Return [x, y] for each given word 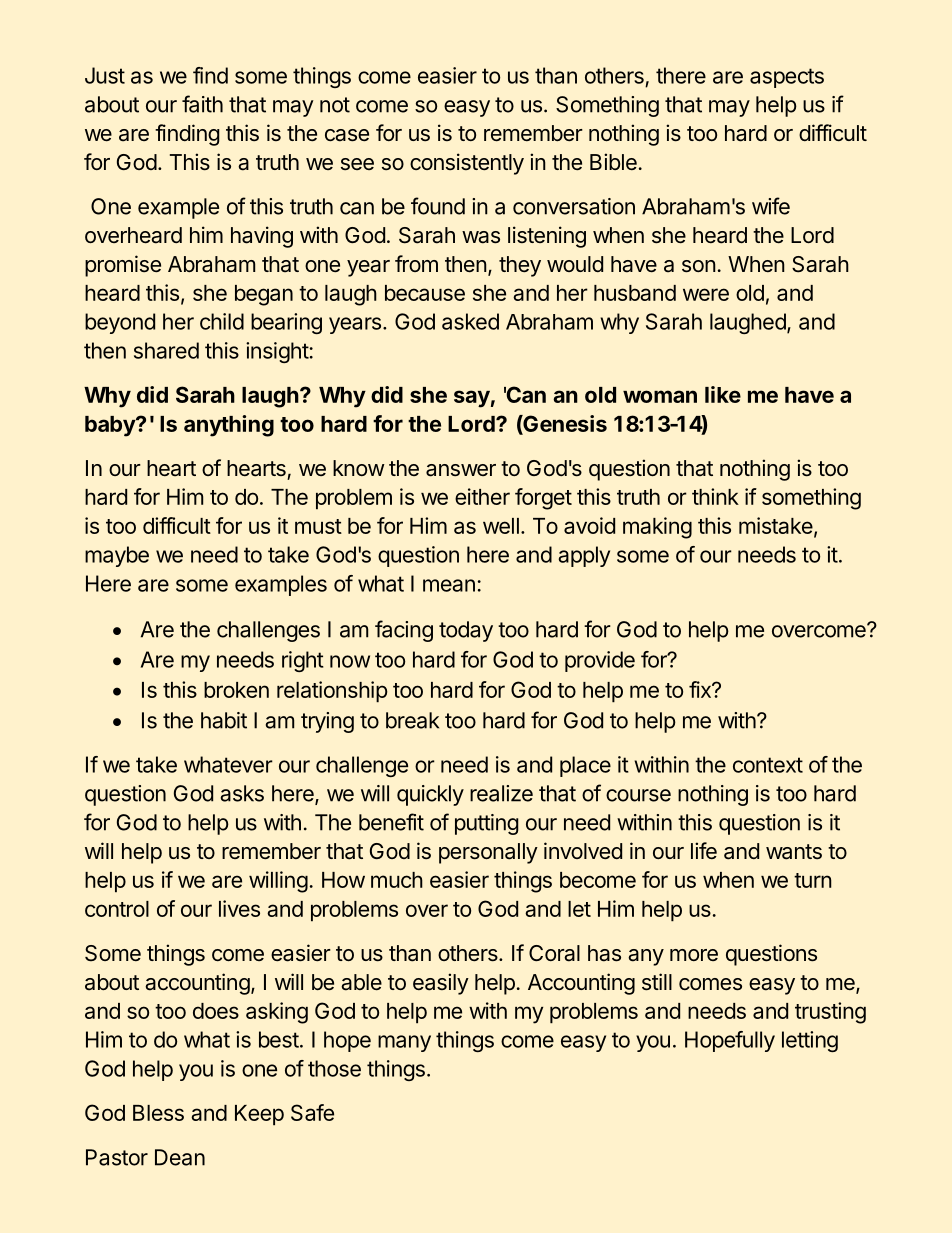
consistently [467, 164]
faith [202, 104]
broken [236, 690]
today [466, 631]
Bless [158, 1113]
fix [701, 689]
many [404, 1043]
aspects [787, 78]
